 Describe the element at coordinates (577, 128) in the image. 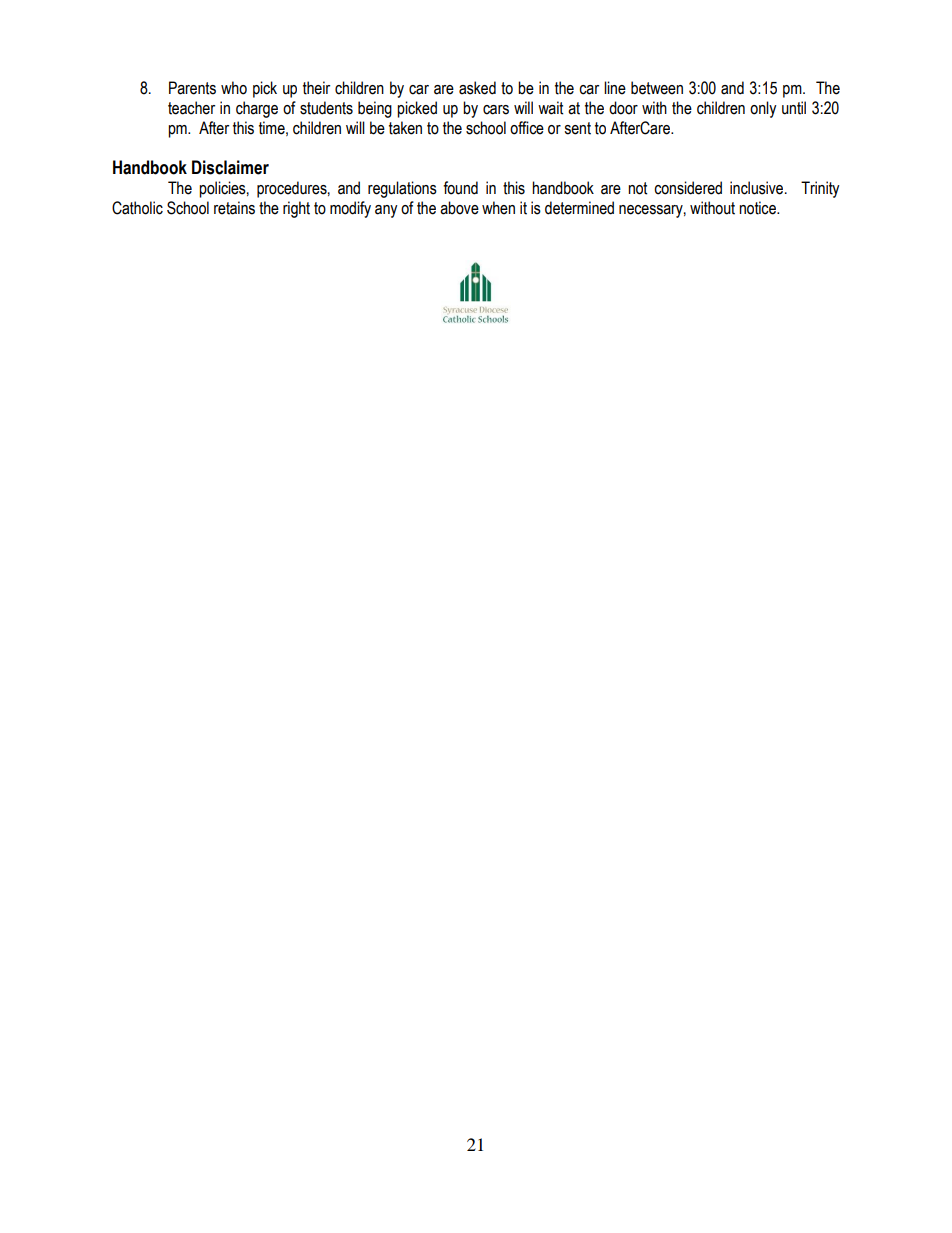

I see `sent` at that location.
